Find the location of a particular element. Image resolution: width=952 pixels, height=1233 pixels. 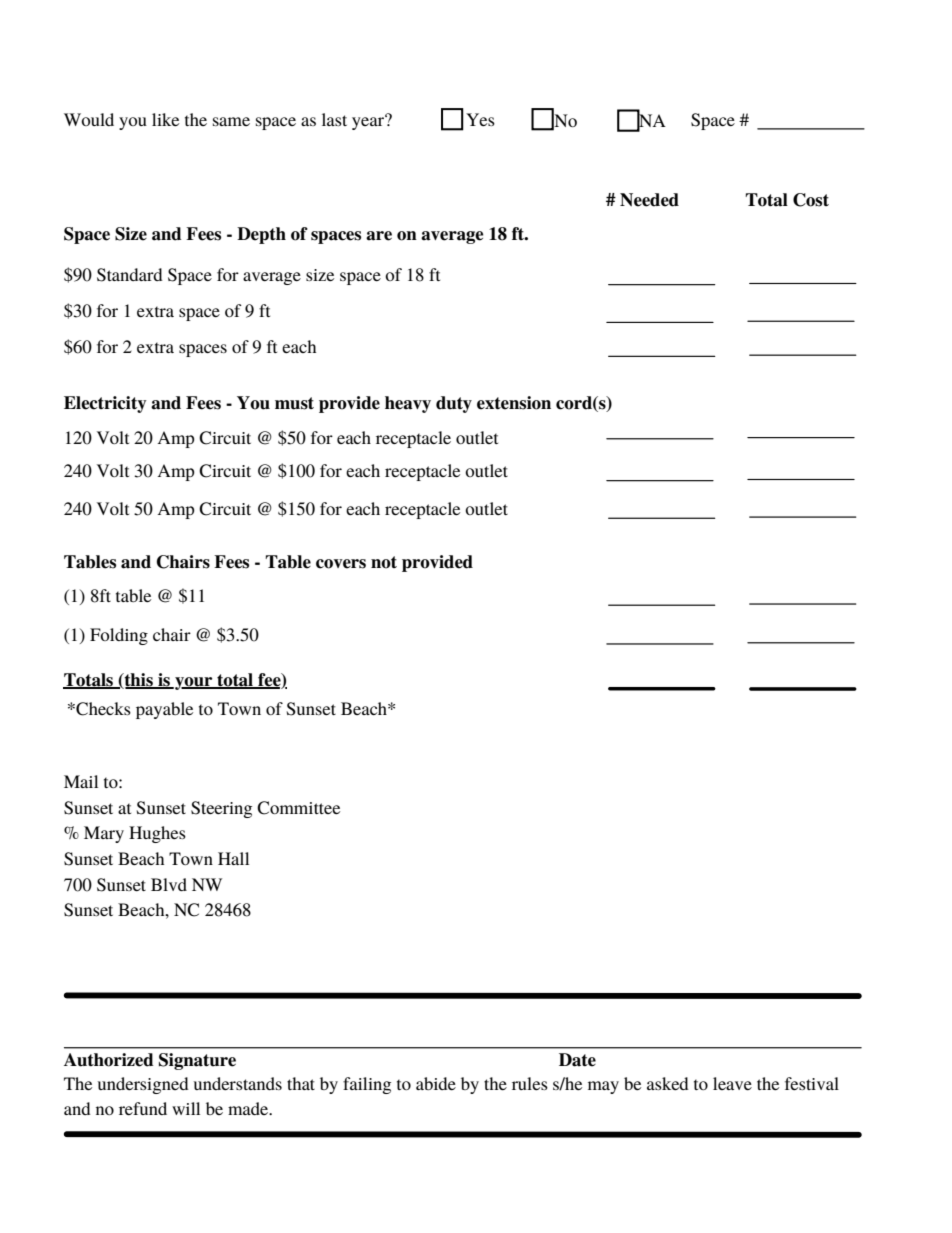

abide is located at coordinates (436, 1083).
